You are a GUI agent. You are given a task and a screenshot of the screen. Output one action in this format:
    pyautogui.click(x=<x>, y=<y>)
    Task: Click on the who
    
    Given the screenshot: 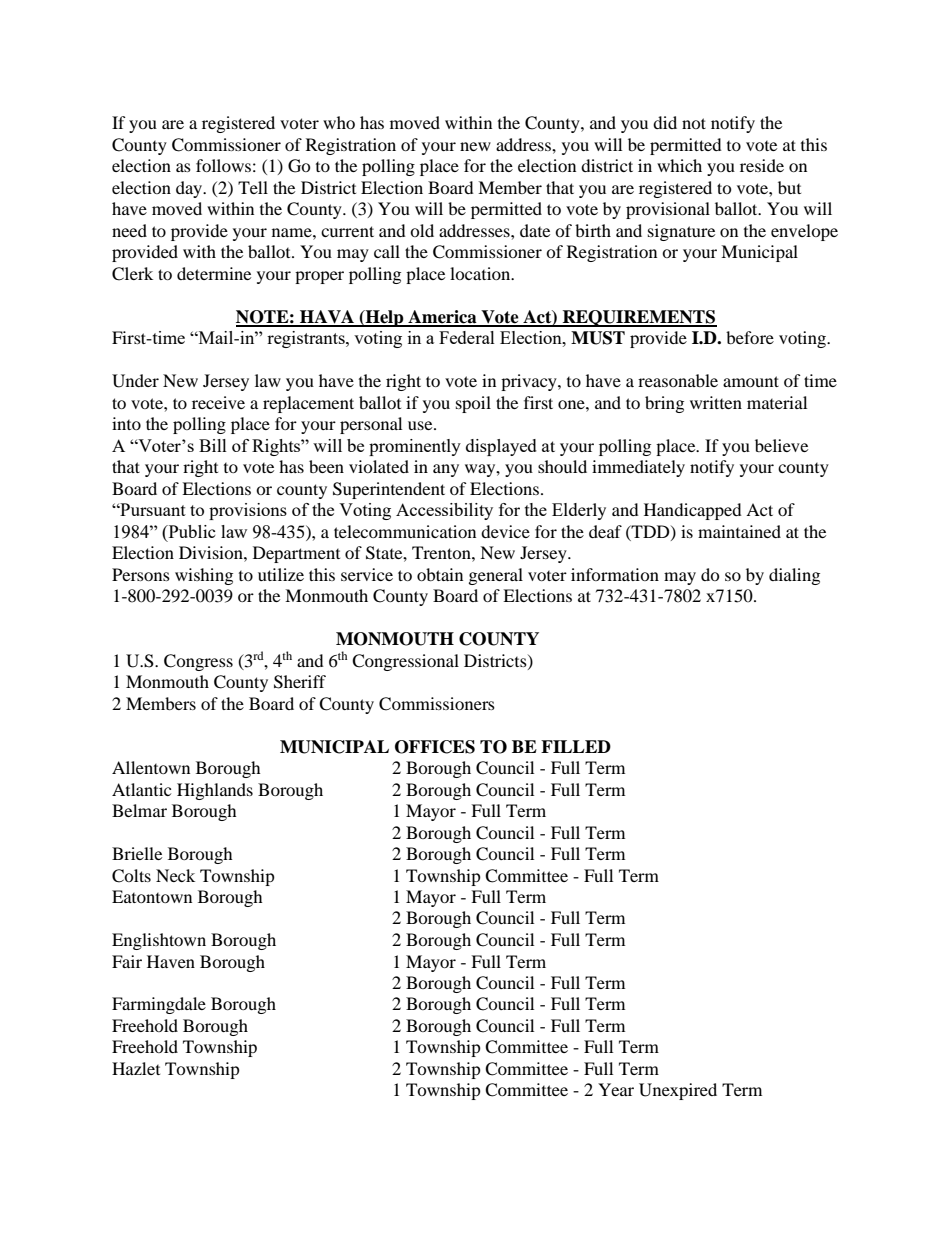 What is the action you would take?
    pyautogui.click(x=339, y=122)
